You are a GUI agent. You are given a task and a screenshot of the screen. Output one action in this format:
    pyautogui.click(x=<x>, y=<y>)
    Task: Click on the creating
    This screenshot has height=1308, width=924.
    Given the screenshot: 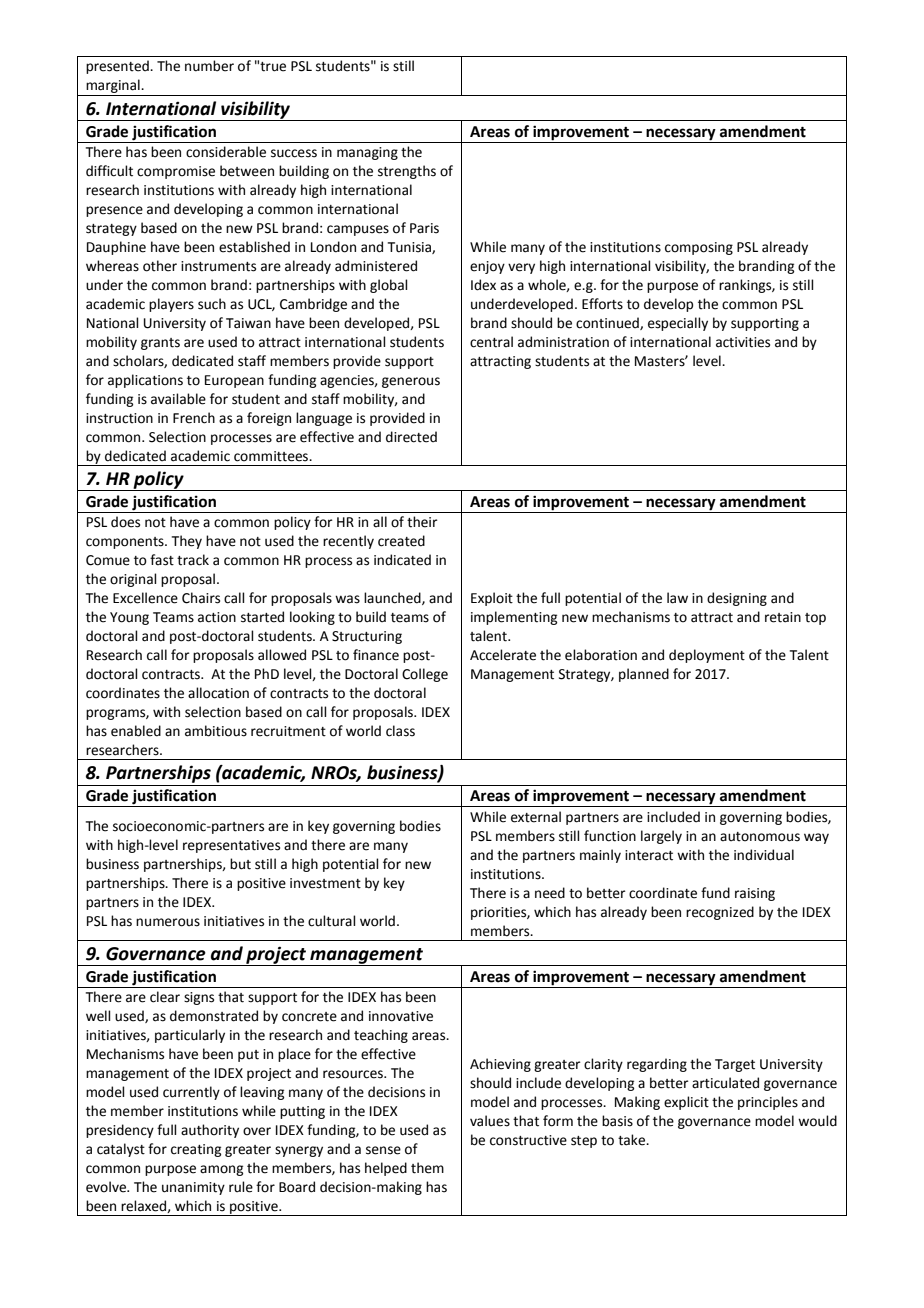 What is the action you would take?
    pyautogui.click(x=196, y=1150)
